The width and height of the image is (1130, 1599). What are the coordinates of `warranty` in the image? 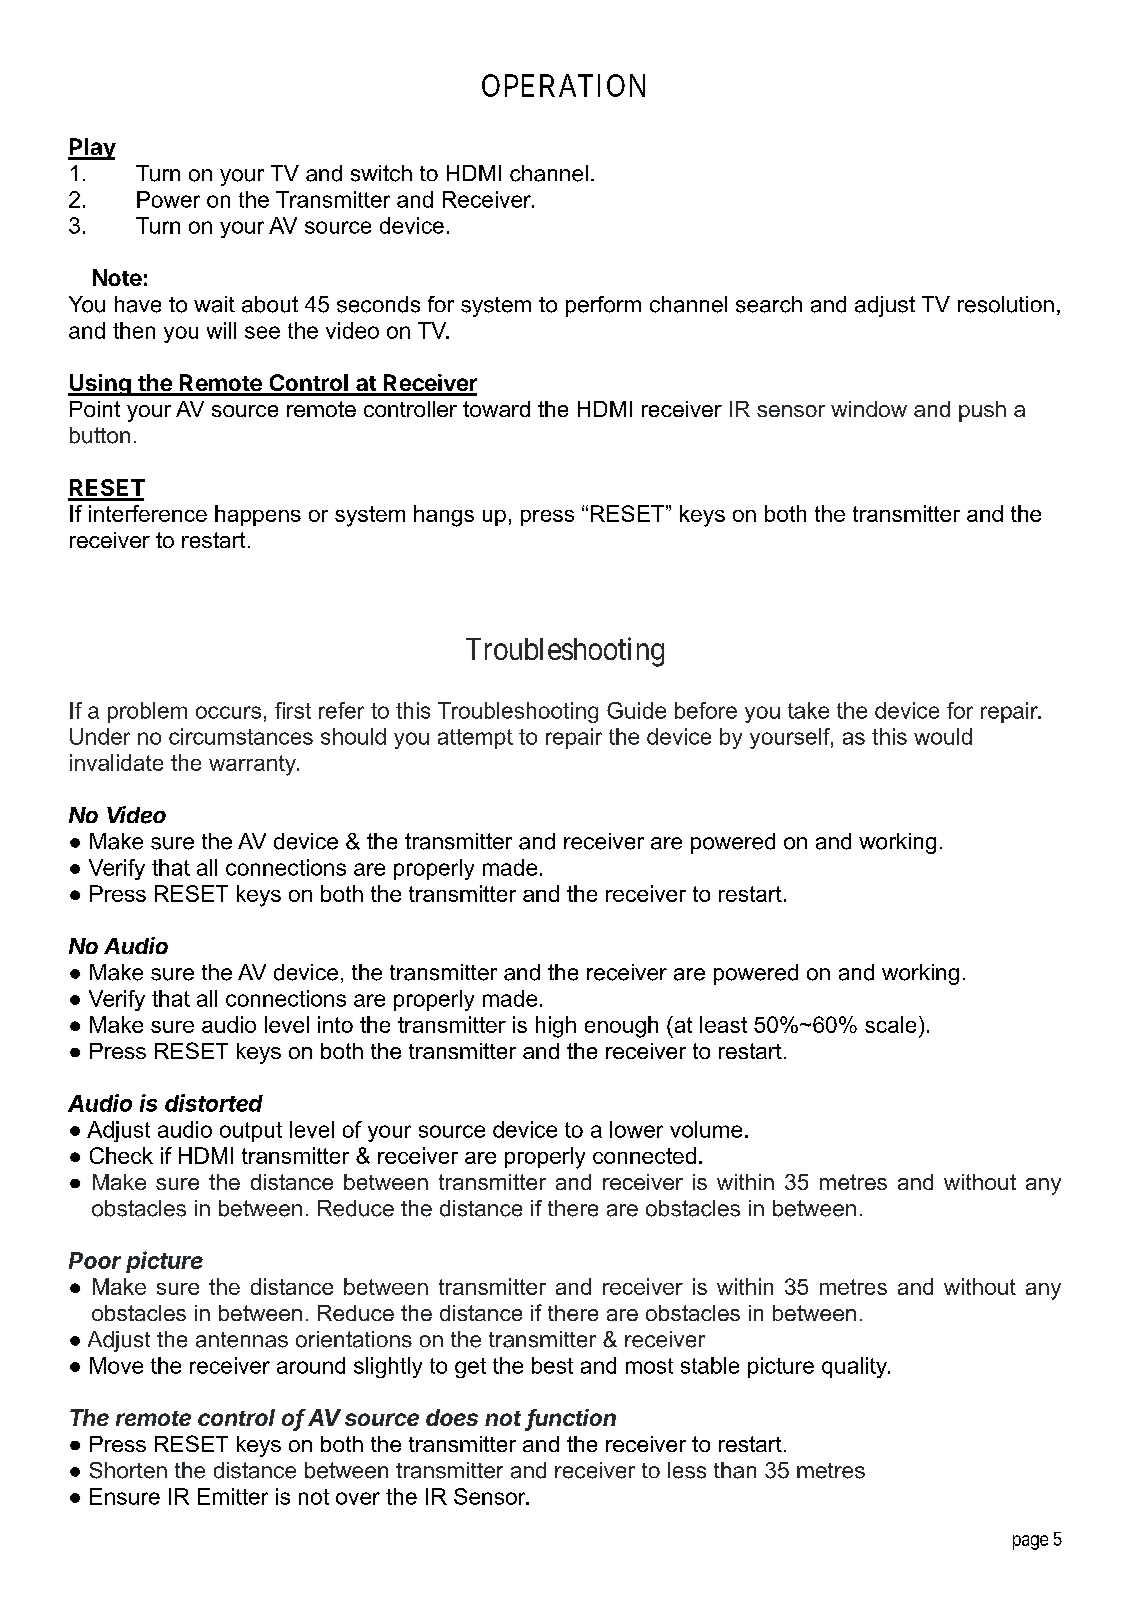 It's located at (253, 765).
